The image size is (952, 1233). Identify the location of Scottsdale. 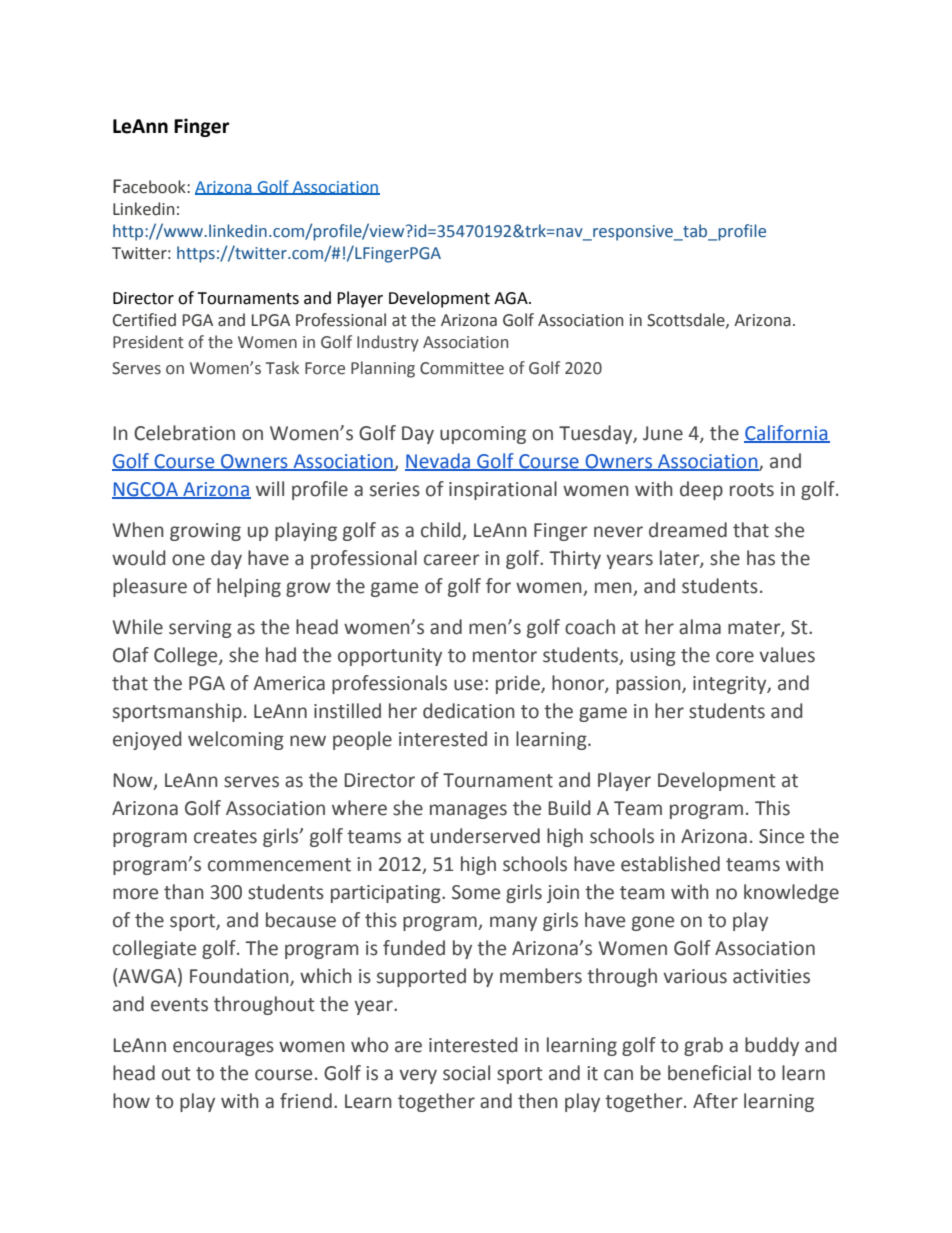
(687, 320).
